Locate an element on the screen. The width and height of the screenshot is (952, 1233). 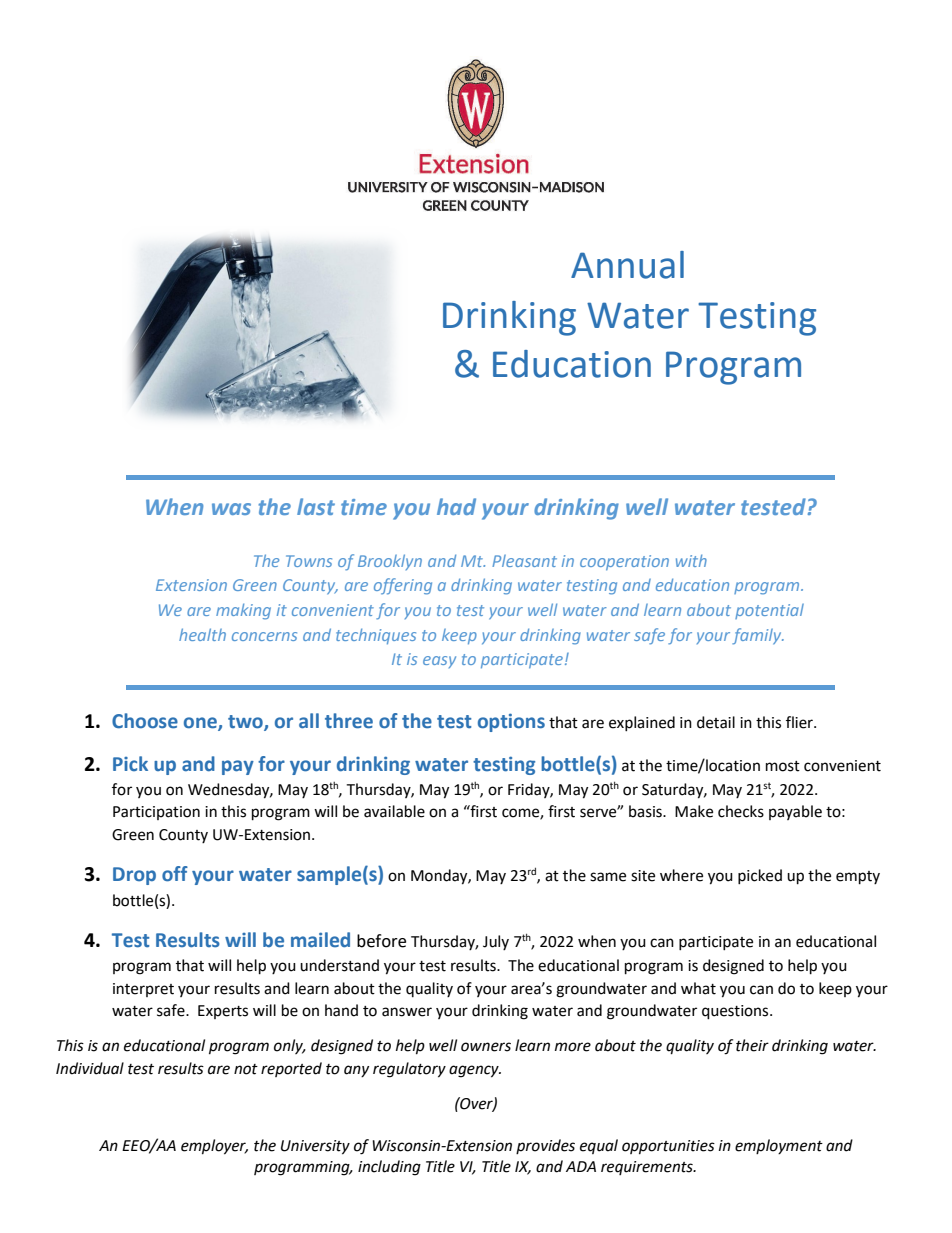
employer is located at coordinates (214, 1147).
